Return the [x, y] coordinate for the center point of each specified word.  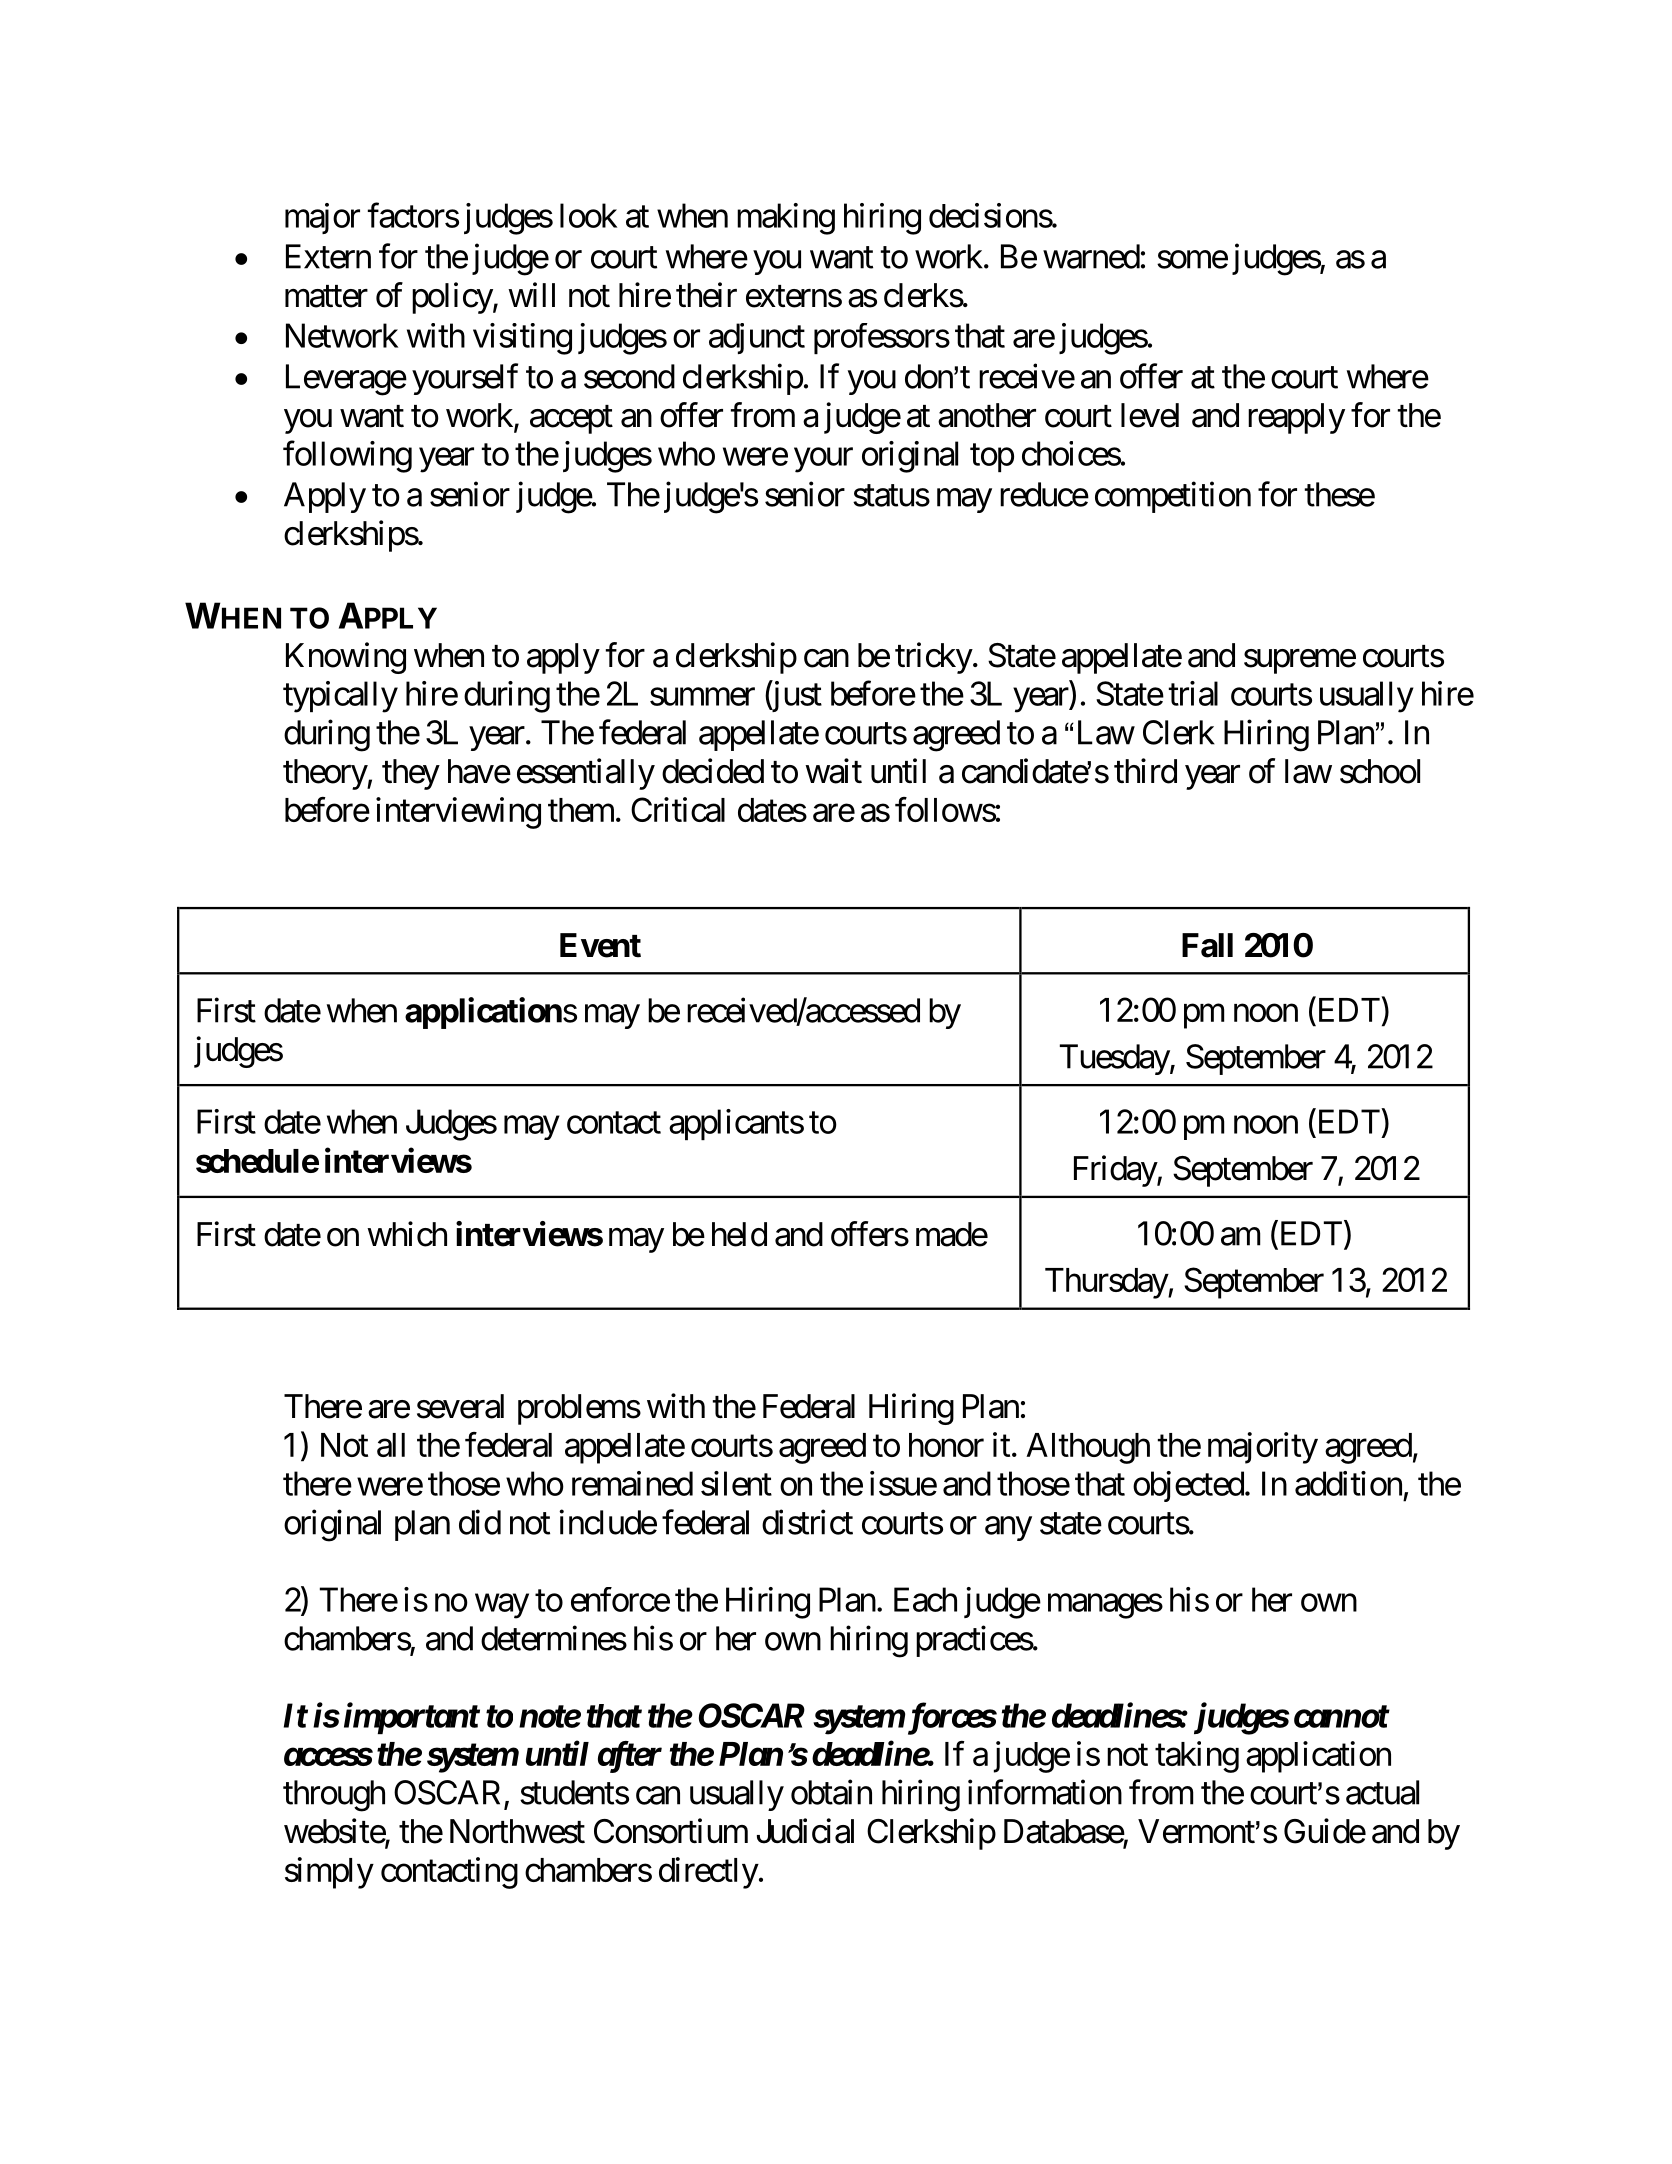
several [460, 1406]
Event [600, 945]
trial [1193, 693]
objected [1188, 1486]
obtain [831, 1792]
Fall [1207, 945]
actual [1382, 1792]
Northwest [517, 1831]
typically [340, 697]
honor [946, 1445]
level [1150, 415]
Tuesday [1115, 1059]
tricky [934, 658]
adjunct [757, 338]
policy [453, 298]
